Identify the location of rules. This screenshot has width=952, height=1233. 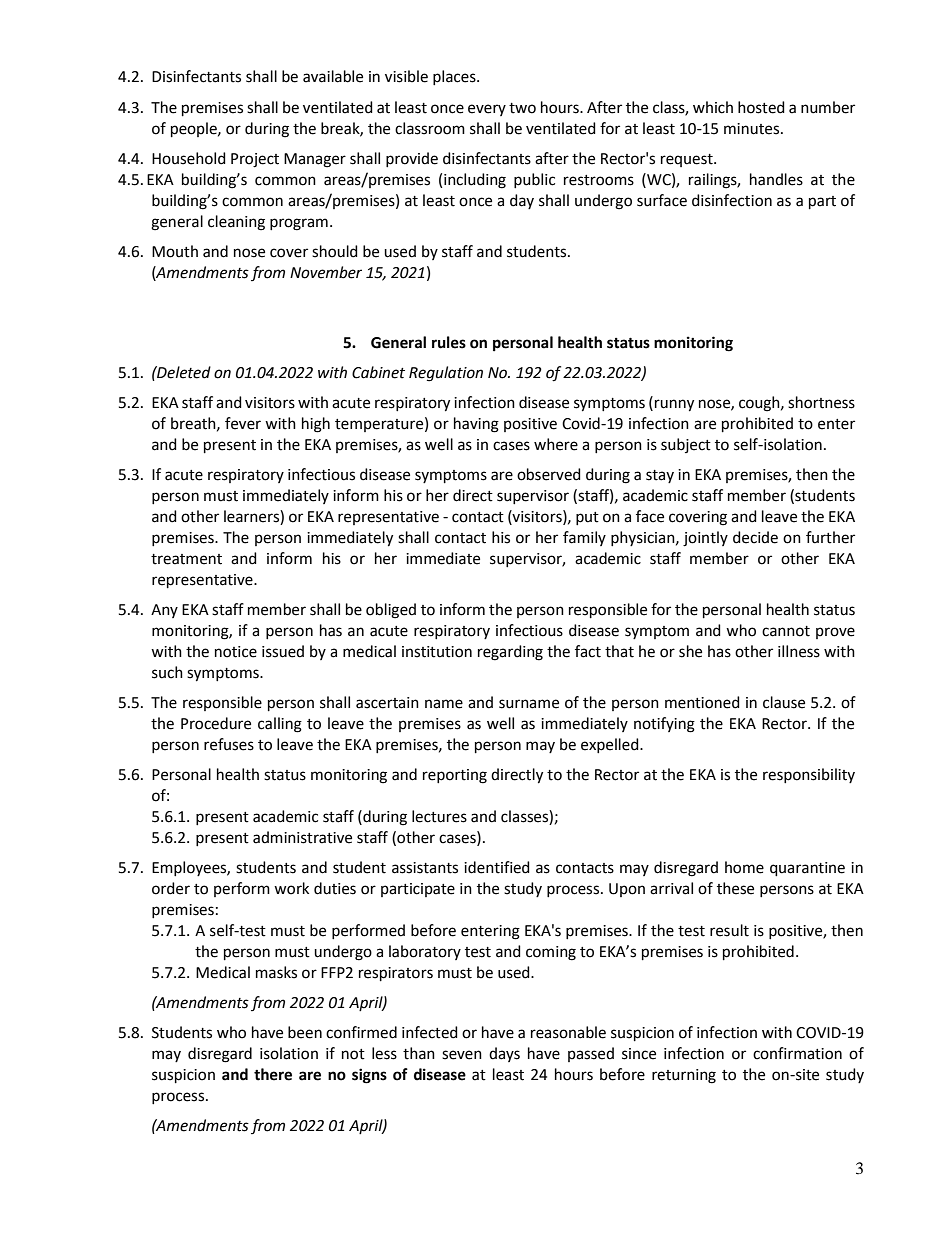
(449, 342).
